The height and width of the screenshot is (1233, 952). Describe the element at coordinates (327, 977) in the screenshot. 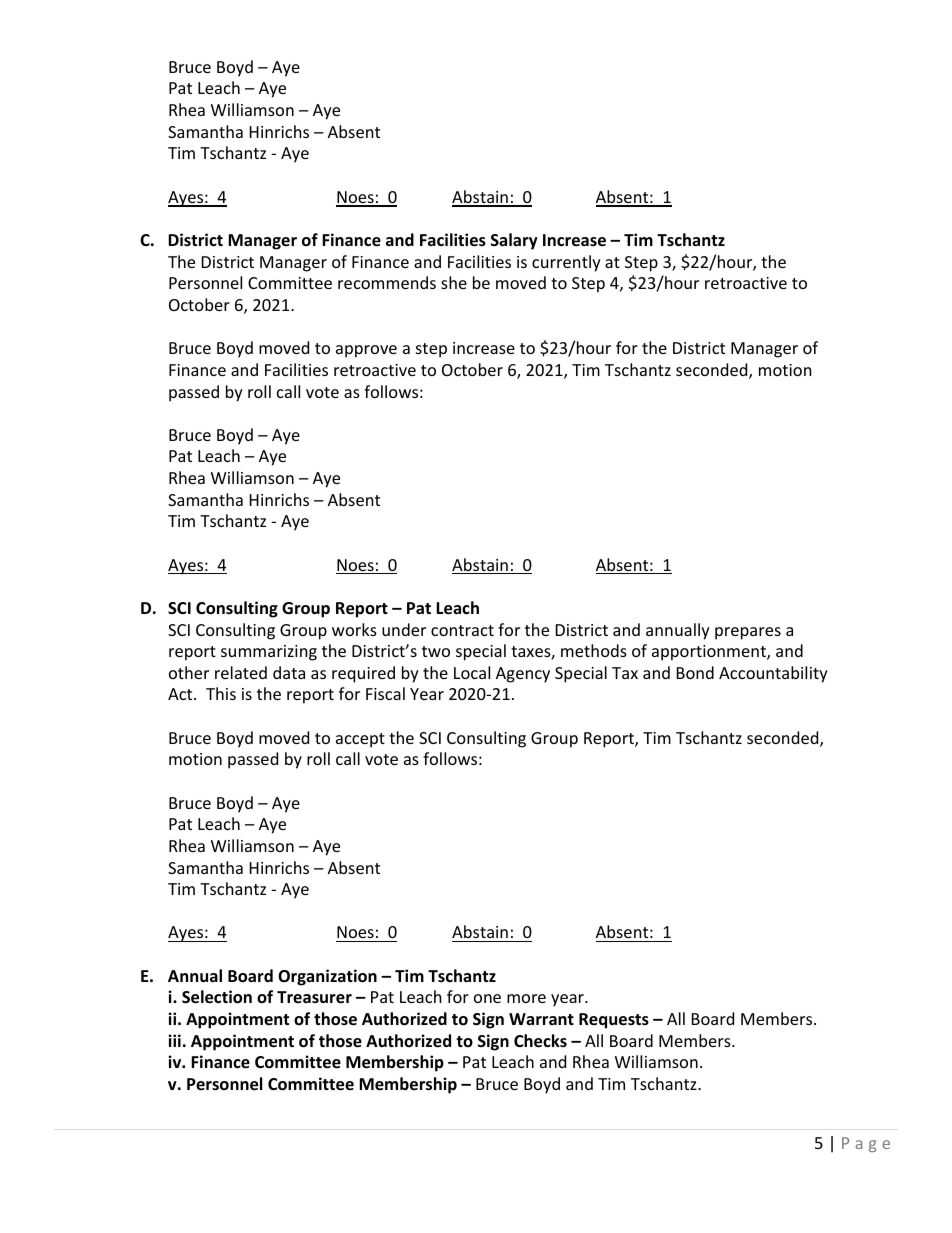

I see `Organization` at that location.
